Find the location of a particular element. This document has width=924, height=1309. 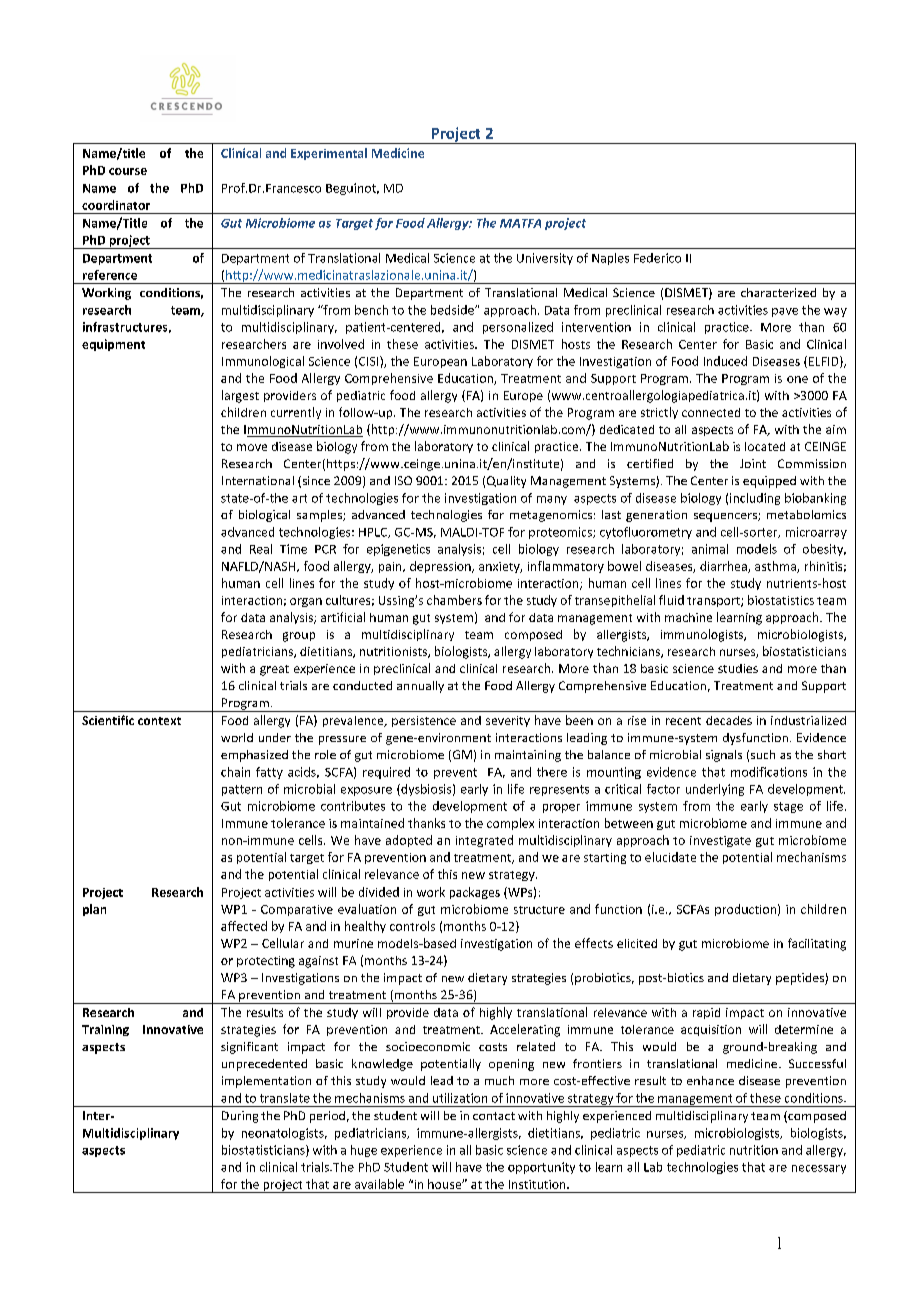

investigate is located at coordinates (720, 841).
